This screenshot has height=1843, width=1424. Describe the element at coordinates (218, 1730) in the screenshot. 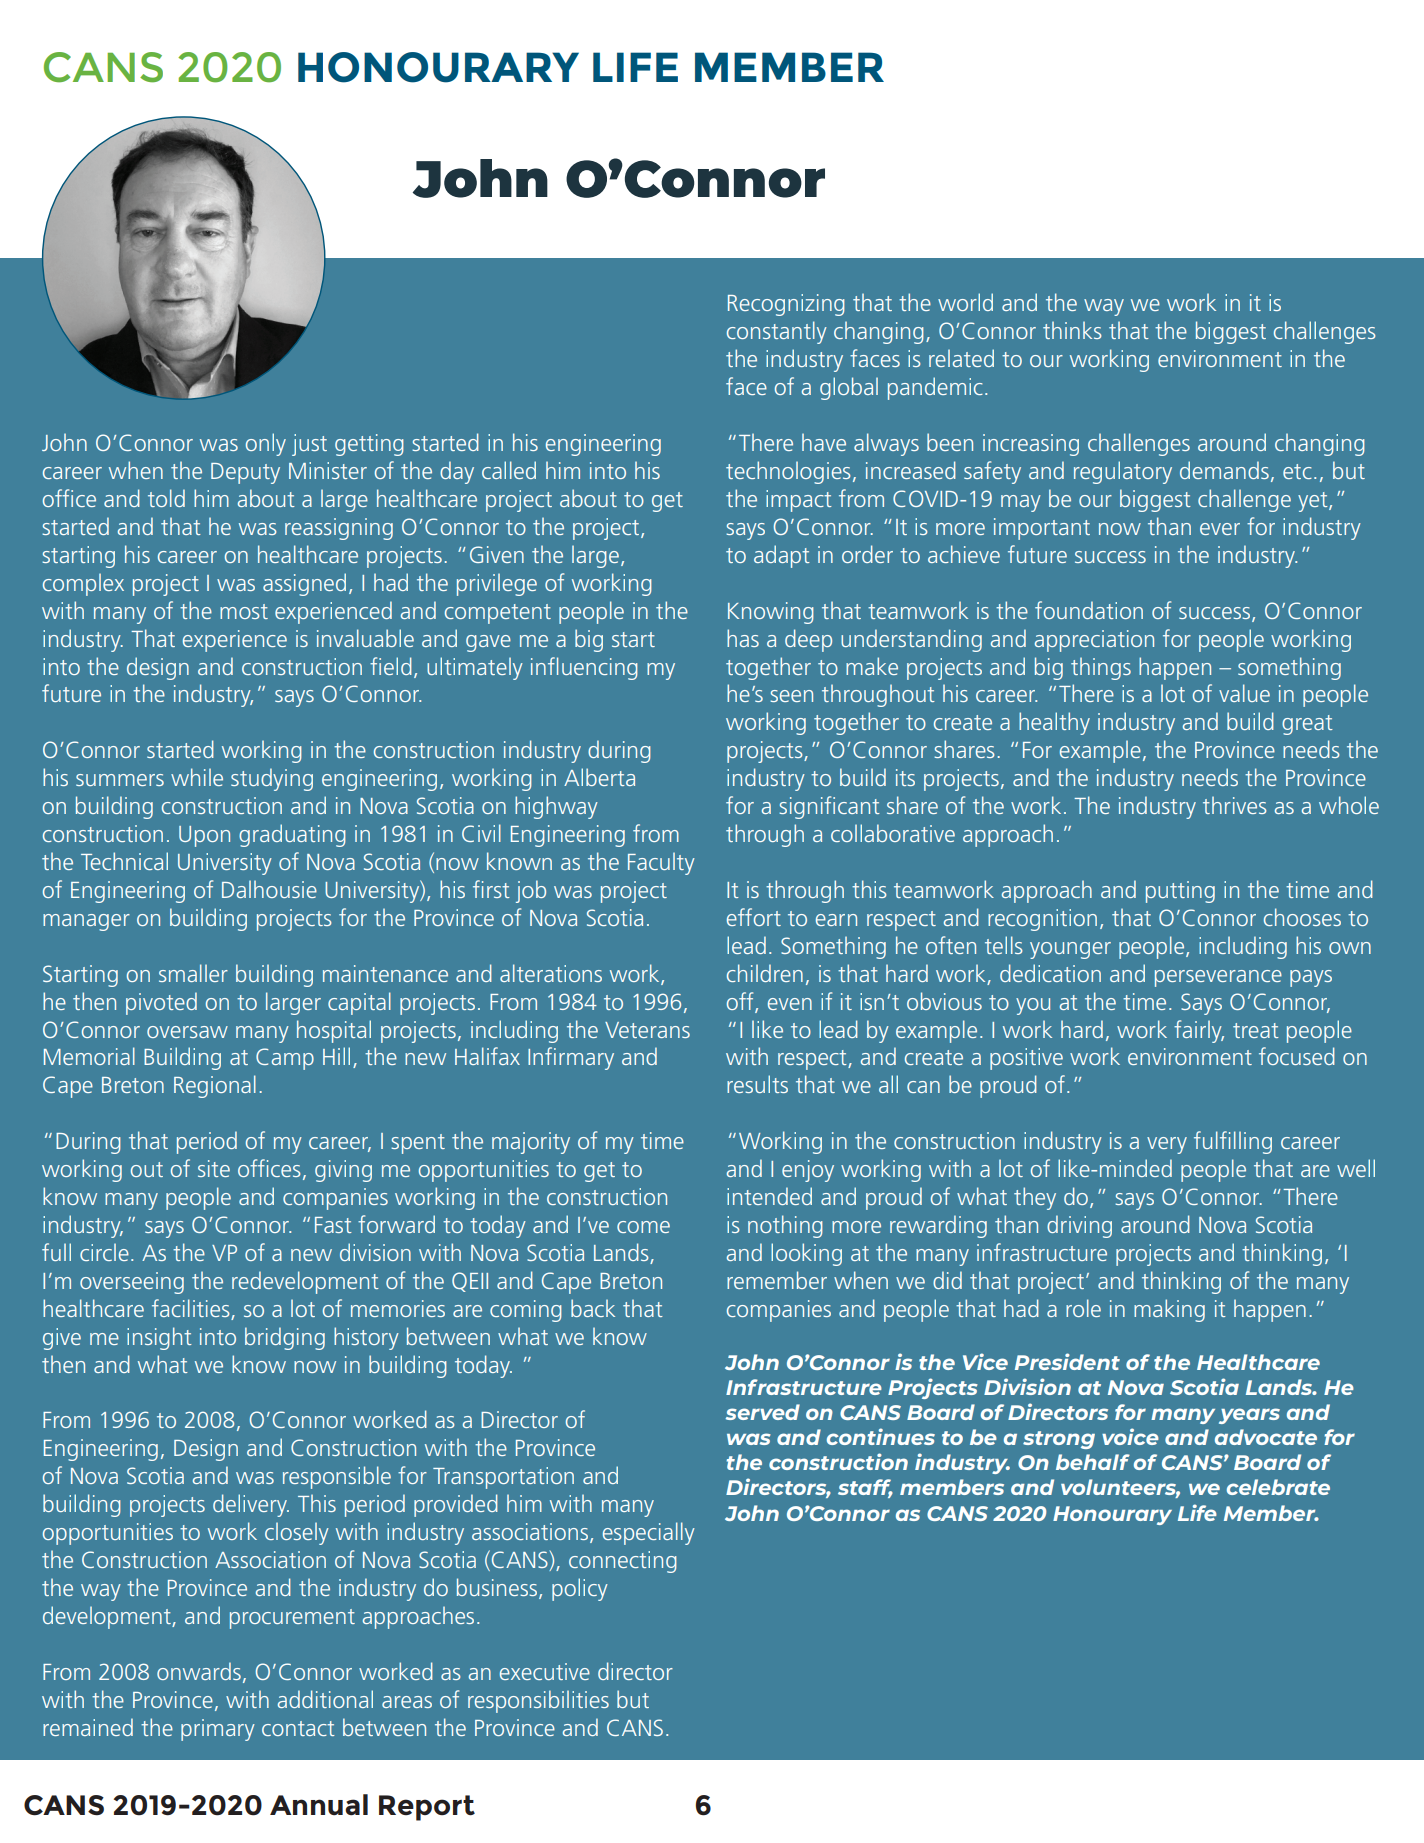

I see `primary` at that location.
